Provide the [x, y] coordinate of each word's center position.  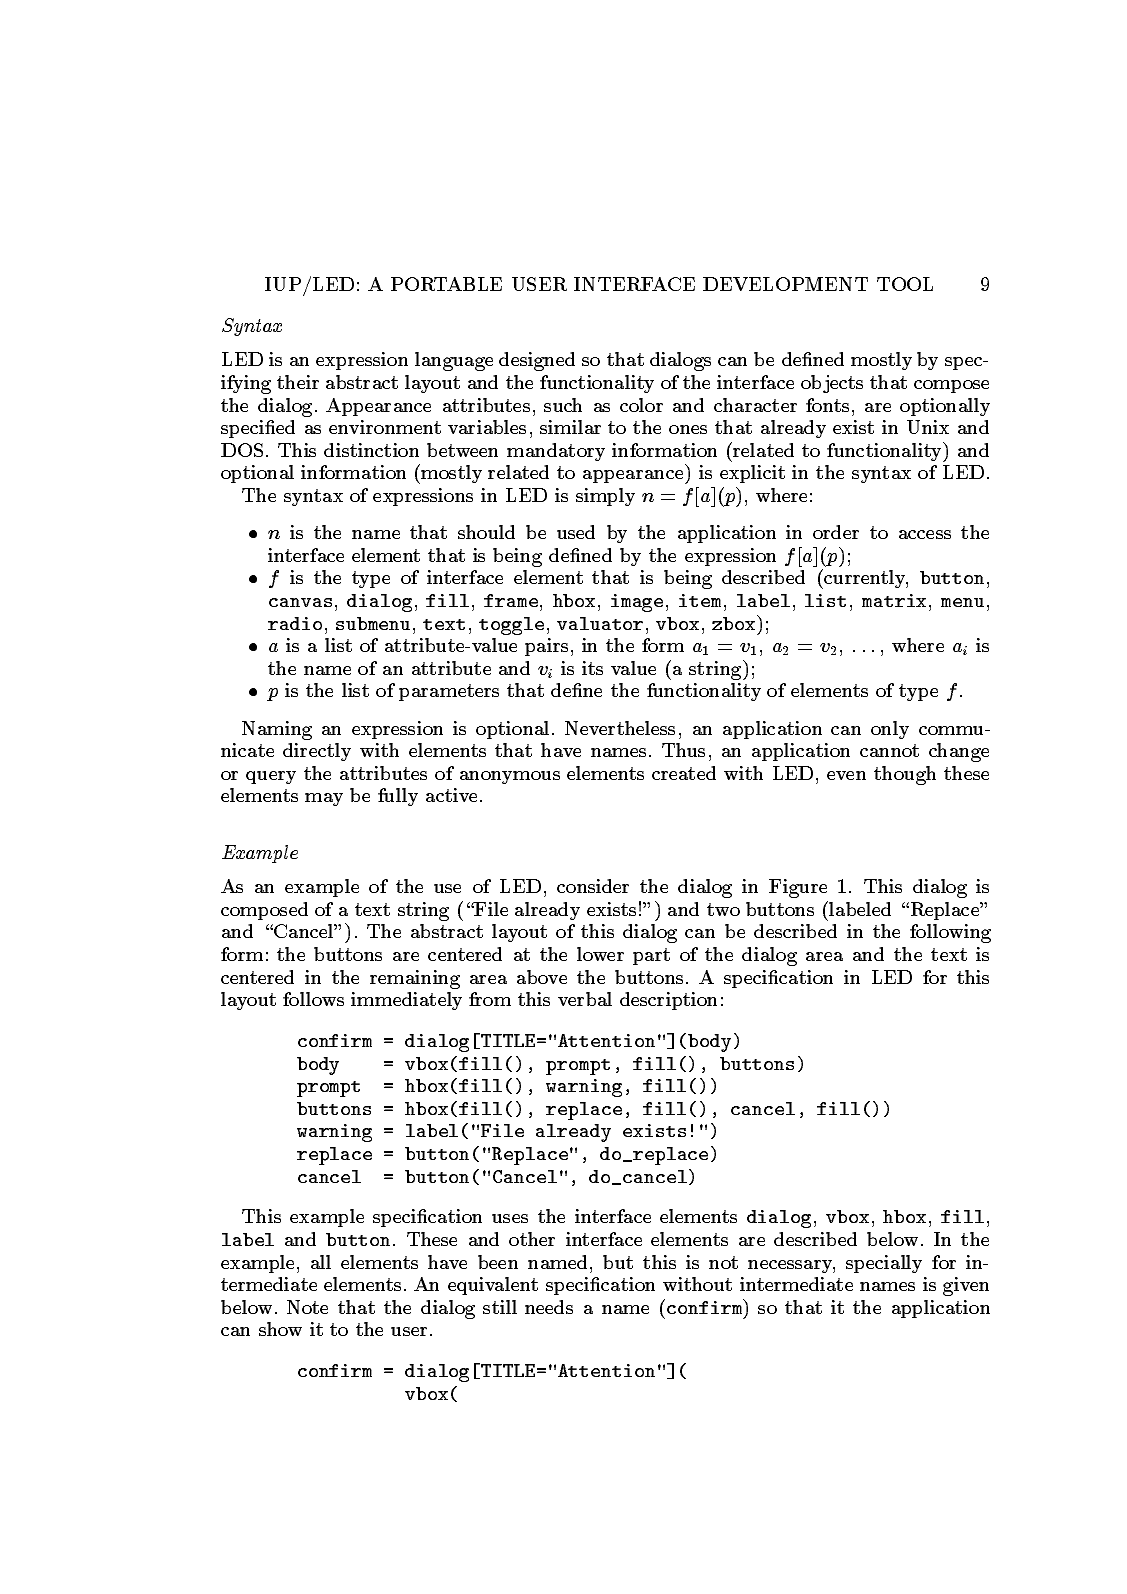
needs [549, 1307]
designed [537, 361]
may [324, 799]
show [280, 1329]
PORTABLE [446, 284]
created [684, 773]
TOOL [905, 284]
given [966, 1286]
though [905, 775]
